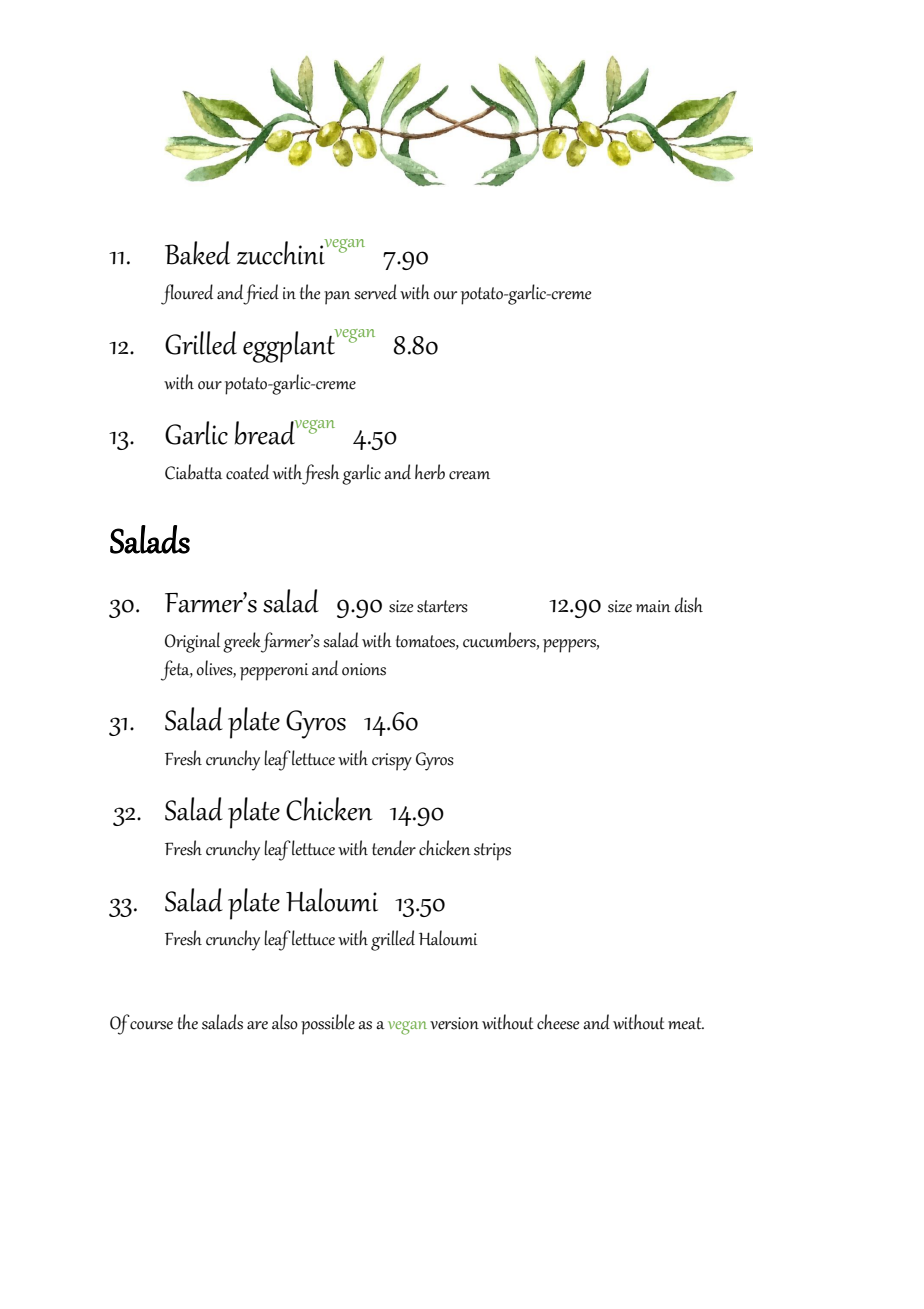  What do you see at coordinates (261, 294) in the screenshot?
I see `fried` at bounding box center [261, 294].
